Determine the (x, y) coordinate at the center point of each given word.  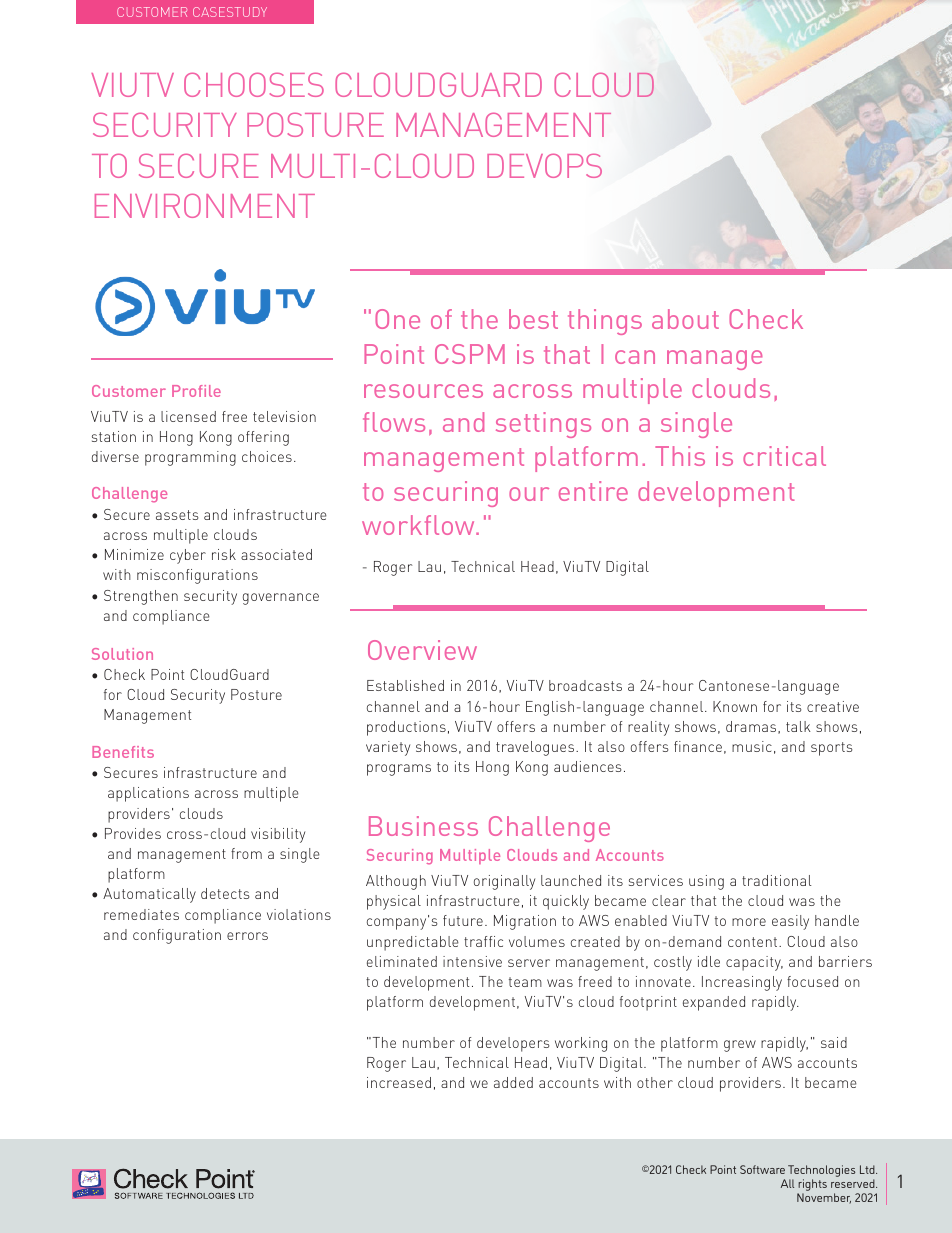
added (513, 1082)
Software (762, 1169)
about (685, 319)
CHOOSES (254, 85)
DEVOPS (544, 165)
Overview (422, 650)
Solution (122, 654)
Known (735, 706)
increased (399, 1082)
